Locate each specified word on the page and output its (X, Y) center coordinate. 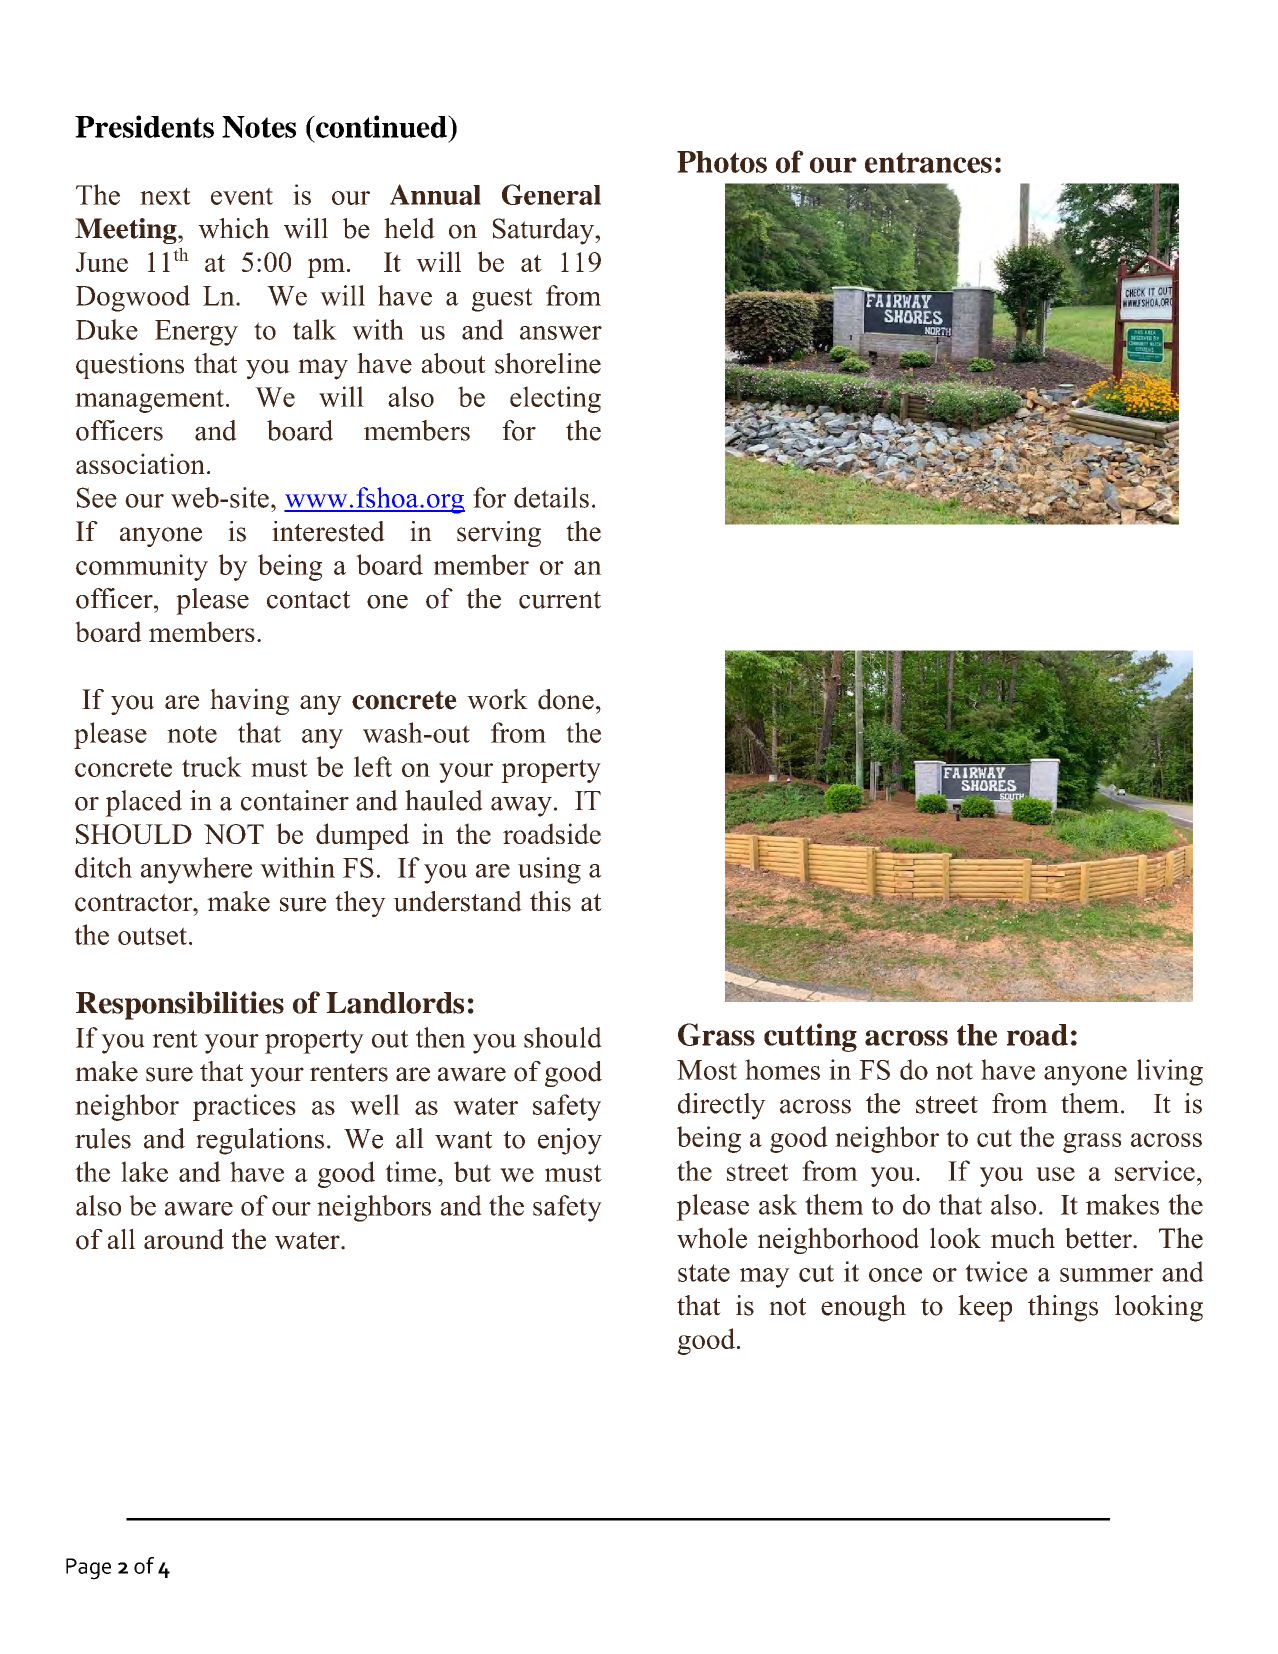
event (242, 196)
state (704, 1273)
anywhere (196, 870)
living (1170, 1072)
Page (88, 1569)
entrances (928, 162)
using (549, 870)
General (551, 194)
